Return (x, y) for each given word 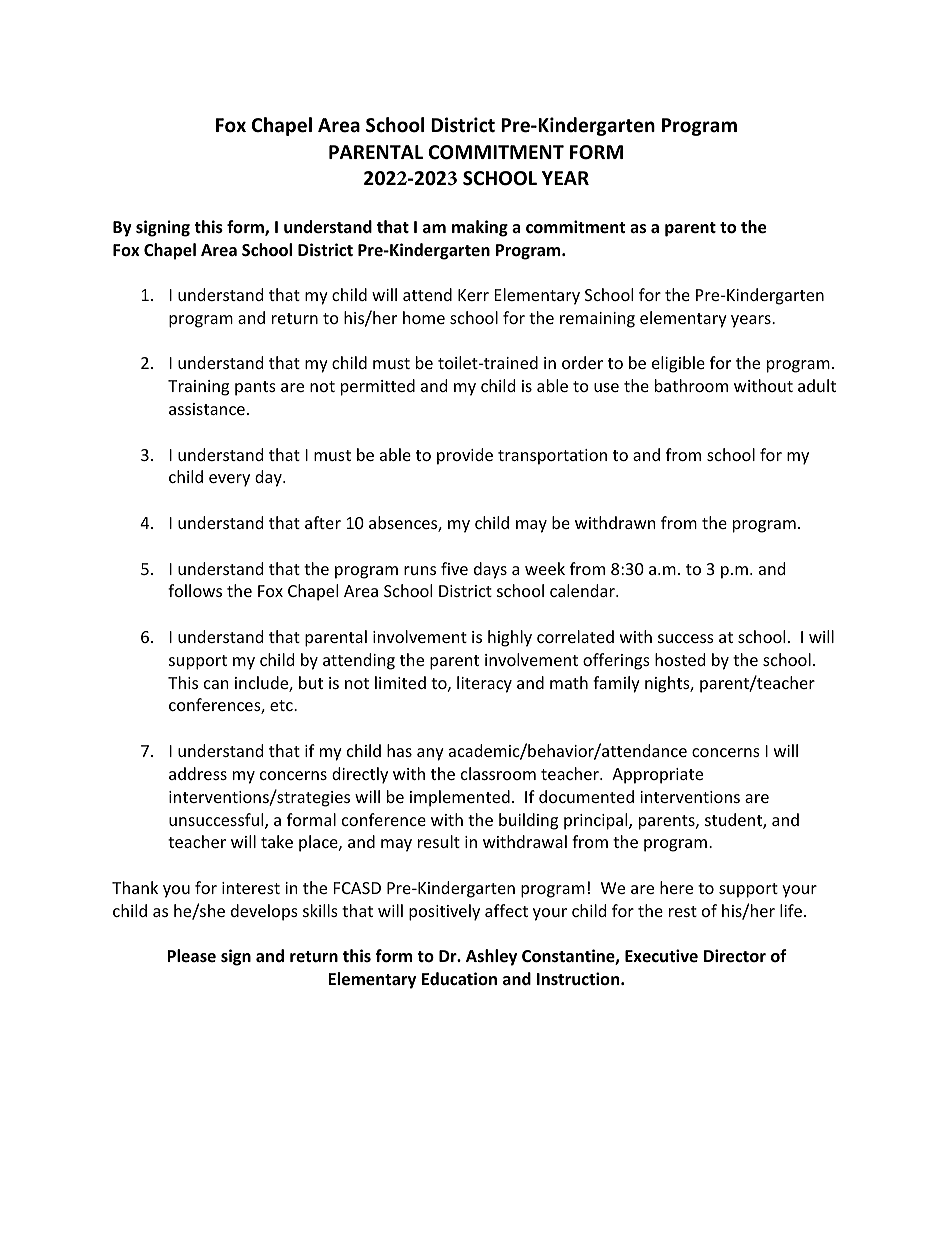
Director (735, 956)
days (490, 570)
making (480, 228)
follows (195, 590)
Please (191, 955)
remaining (597, 320)
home (424, 317)
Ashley (491, 957)
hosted (680, 659)
